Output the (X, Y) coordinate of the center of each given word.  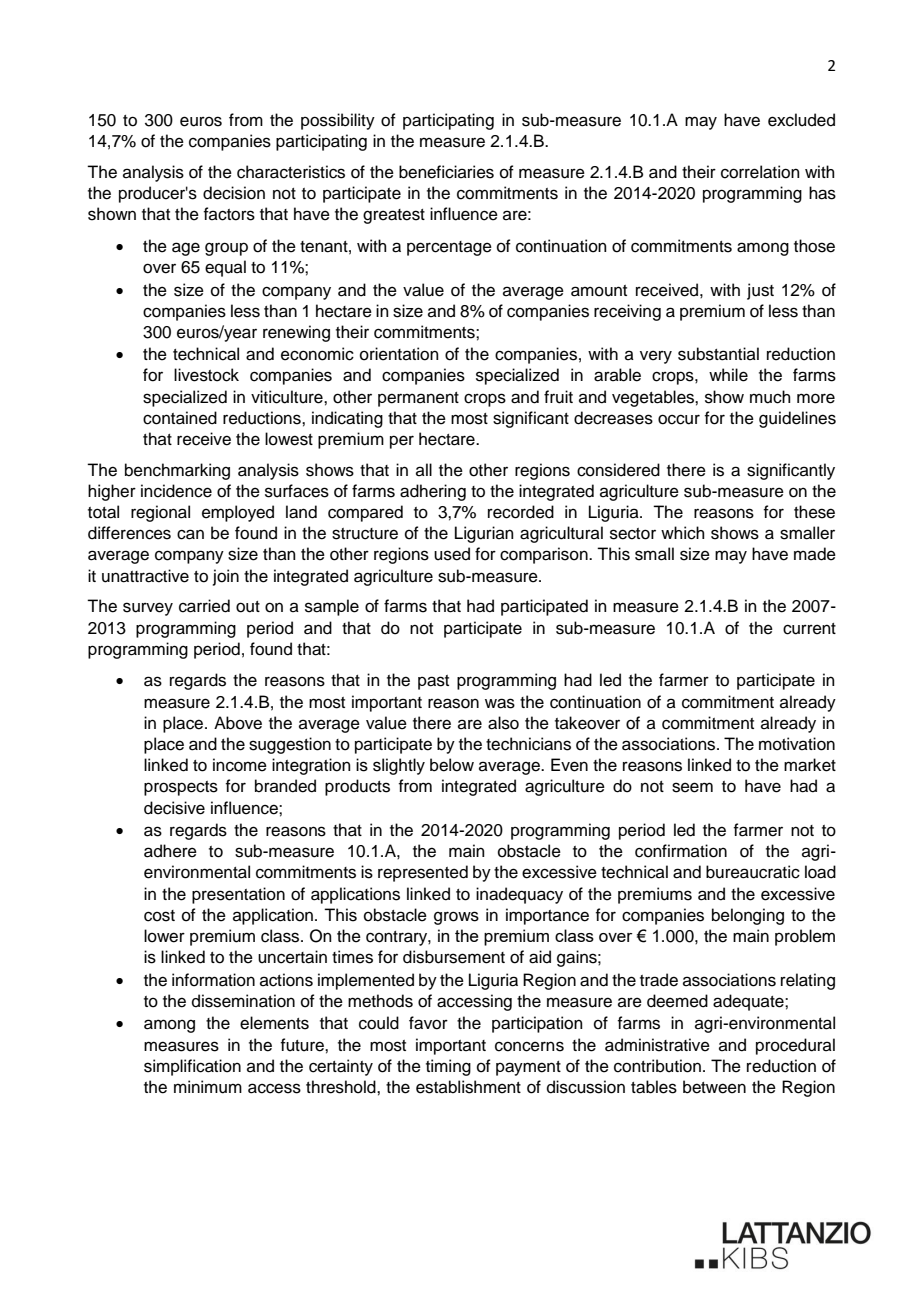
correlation (760, 172)
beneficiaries (446, 172)
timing (448, 1067)
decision (234, 193)
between (714, 1087)
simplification (192, 1067)
